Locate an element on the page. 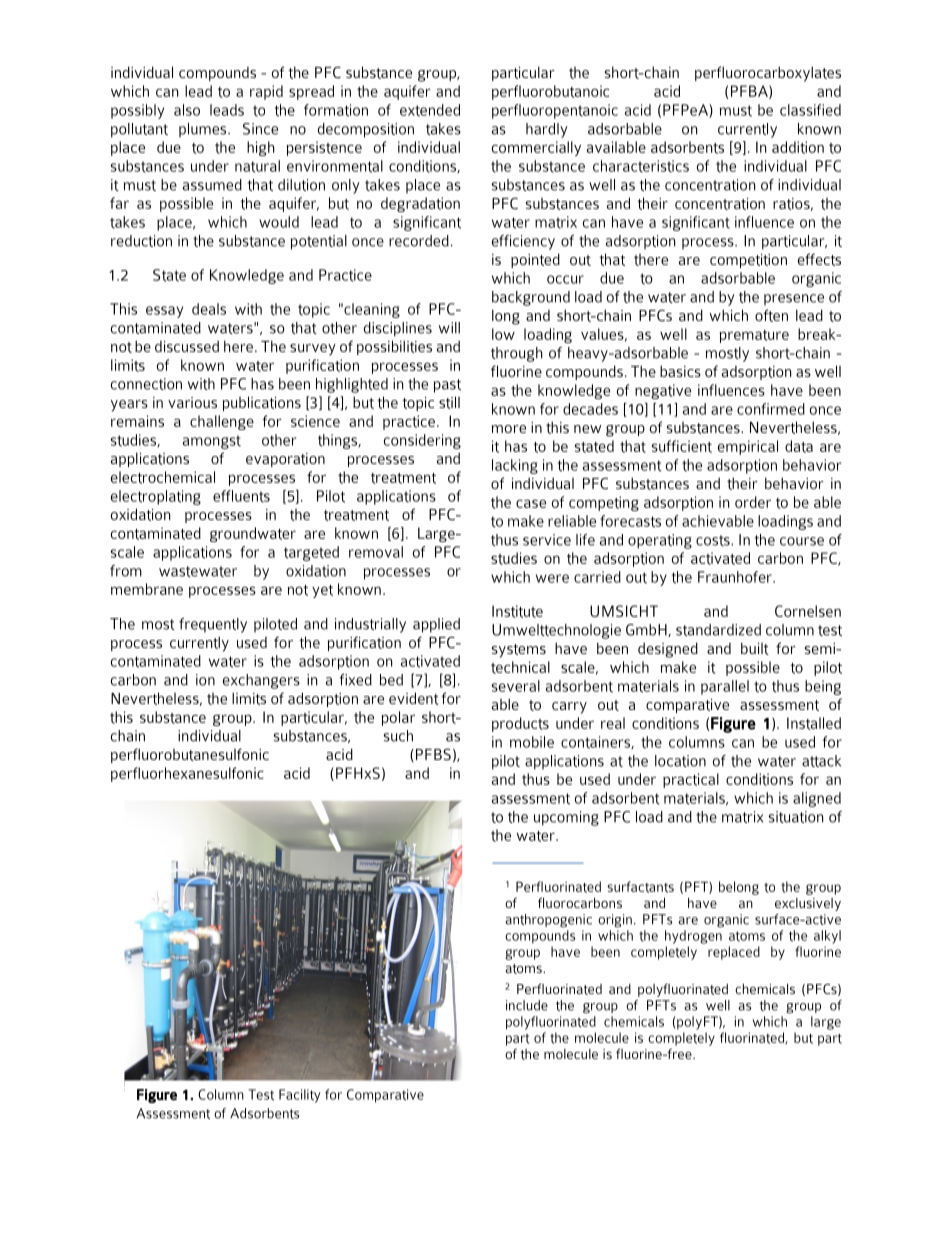 Image resolution: width=952 pixels, height=1233 pixels. amongst is located at coordinates (212, 442).
